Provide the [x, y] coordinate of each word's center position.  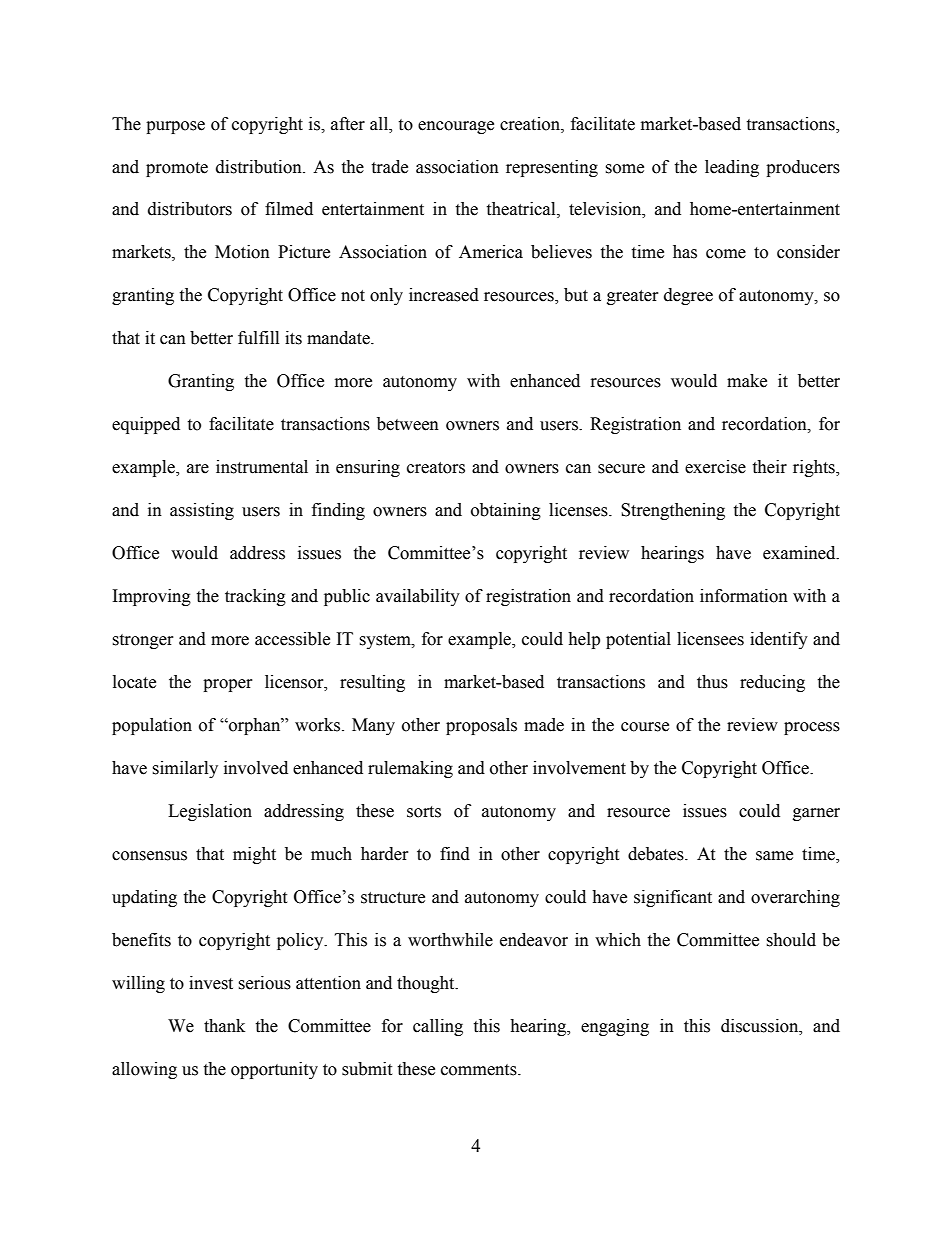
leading [732, 168]
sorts [424, 812]
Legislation [210, 812]
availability [418, 597]
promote [177, 169]
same [774, 856]
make [747, 381]
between [408, 424]
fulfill [258, 338]
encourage [456, 127]
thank [224, 1026]
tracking [255, 597]
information [744, 596]
